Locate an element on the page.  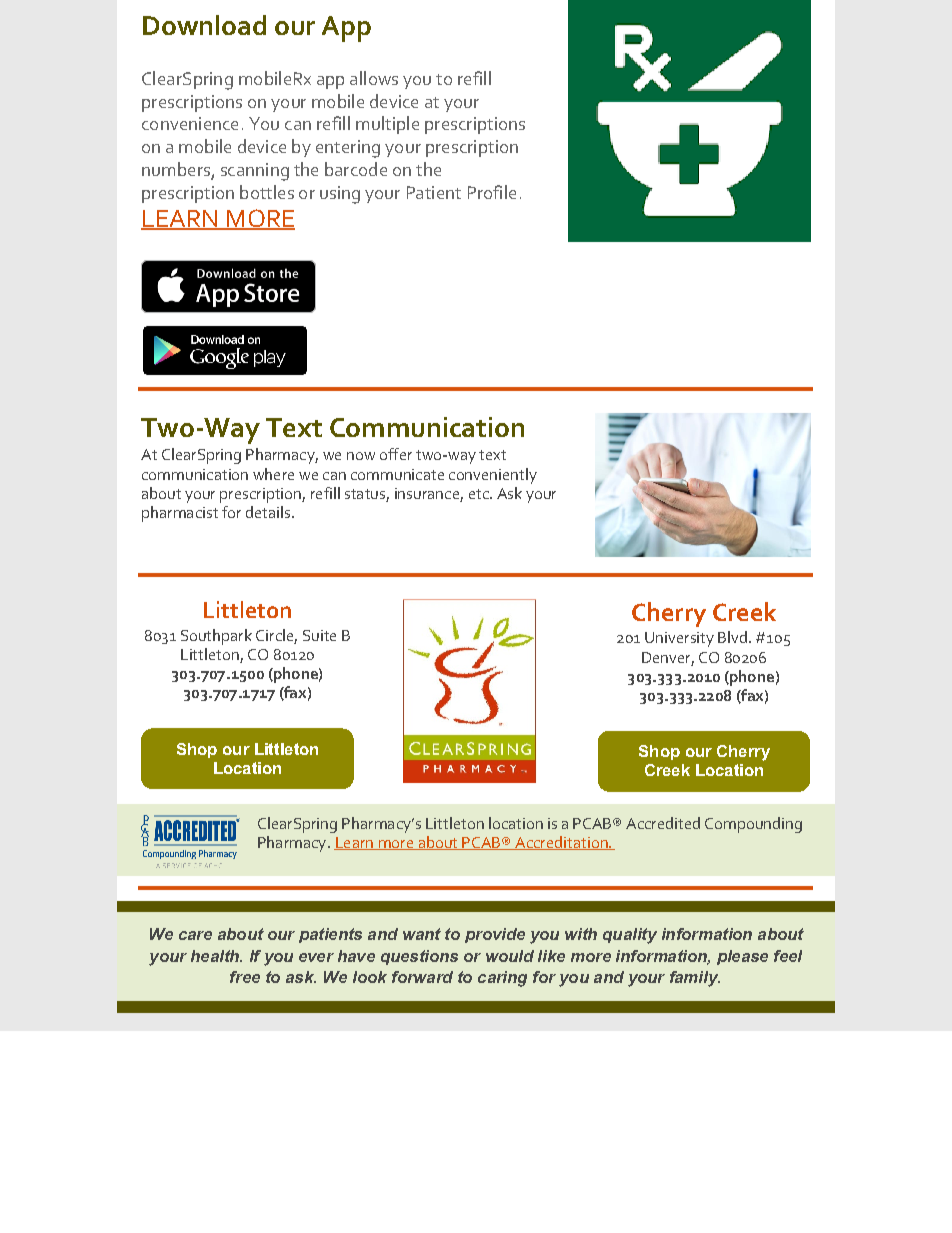
details is located at coordinates (268, 512).
